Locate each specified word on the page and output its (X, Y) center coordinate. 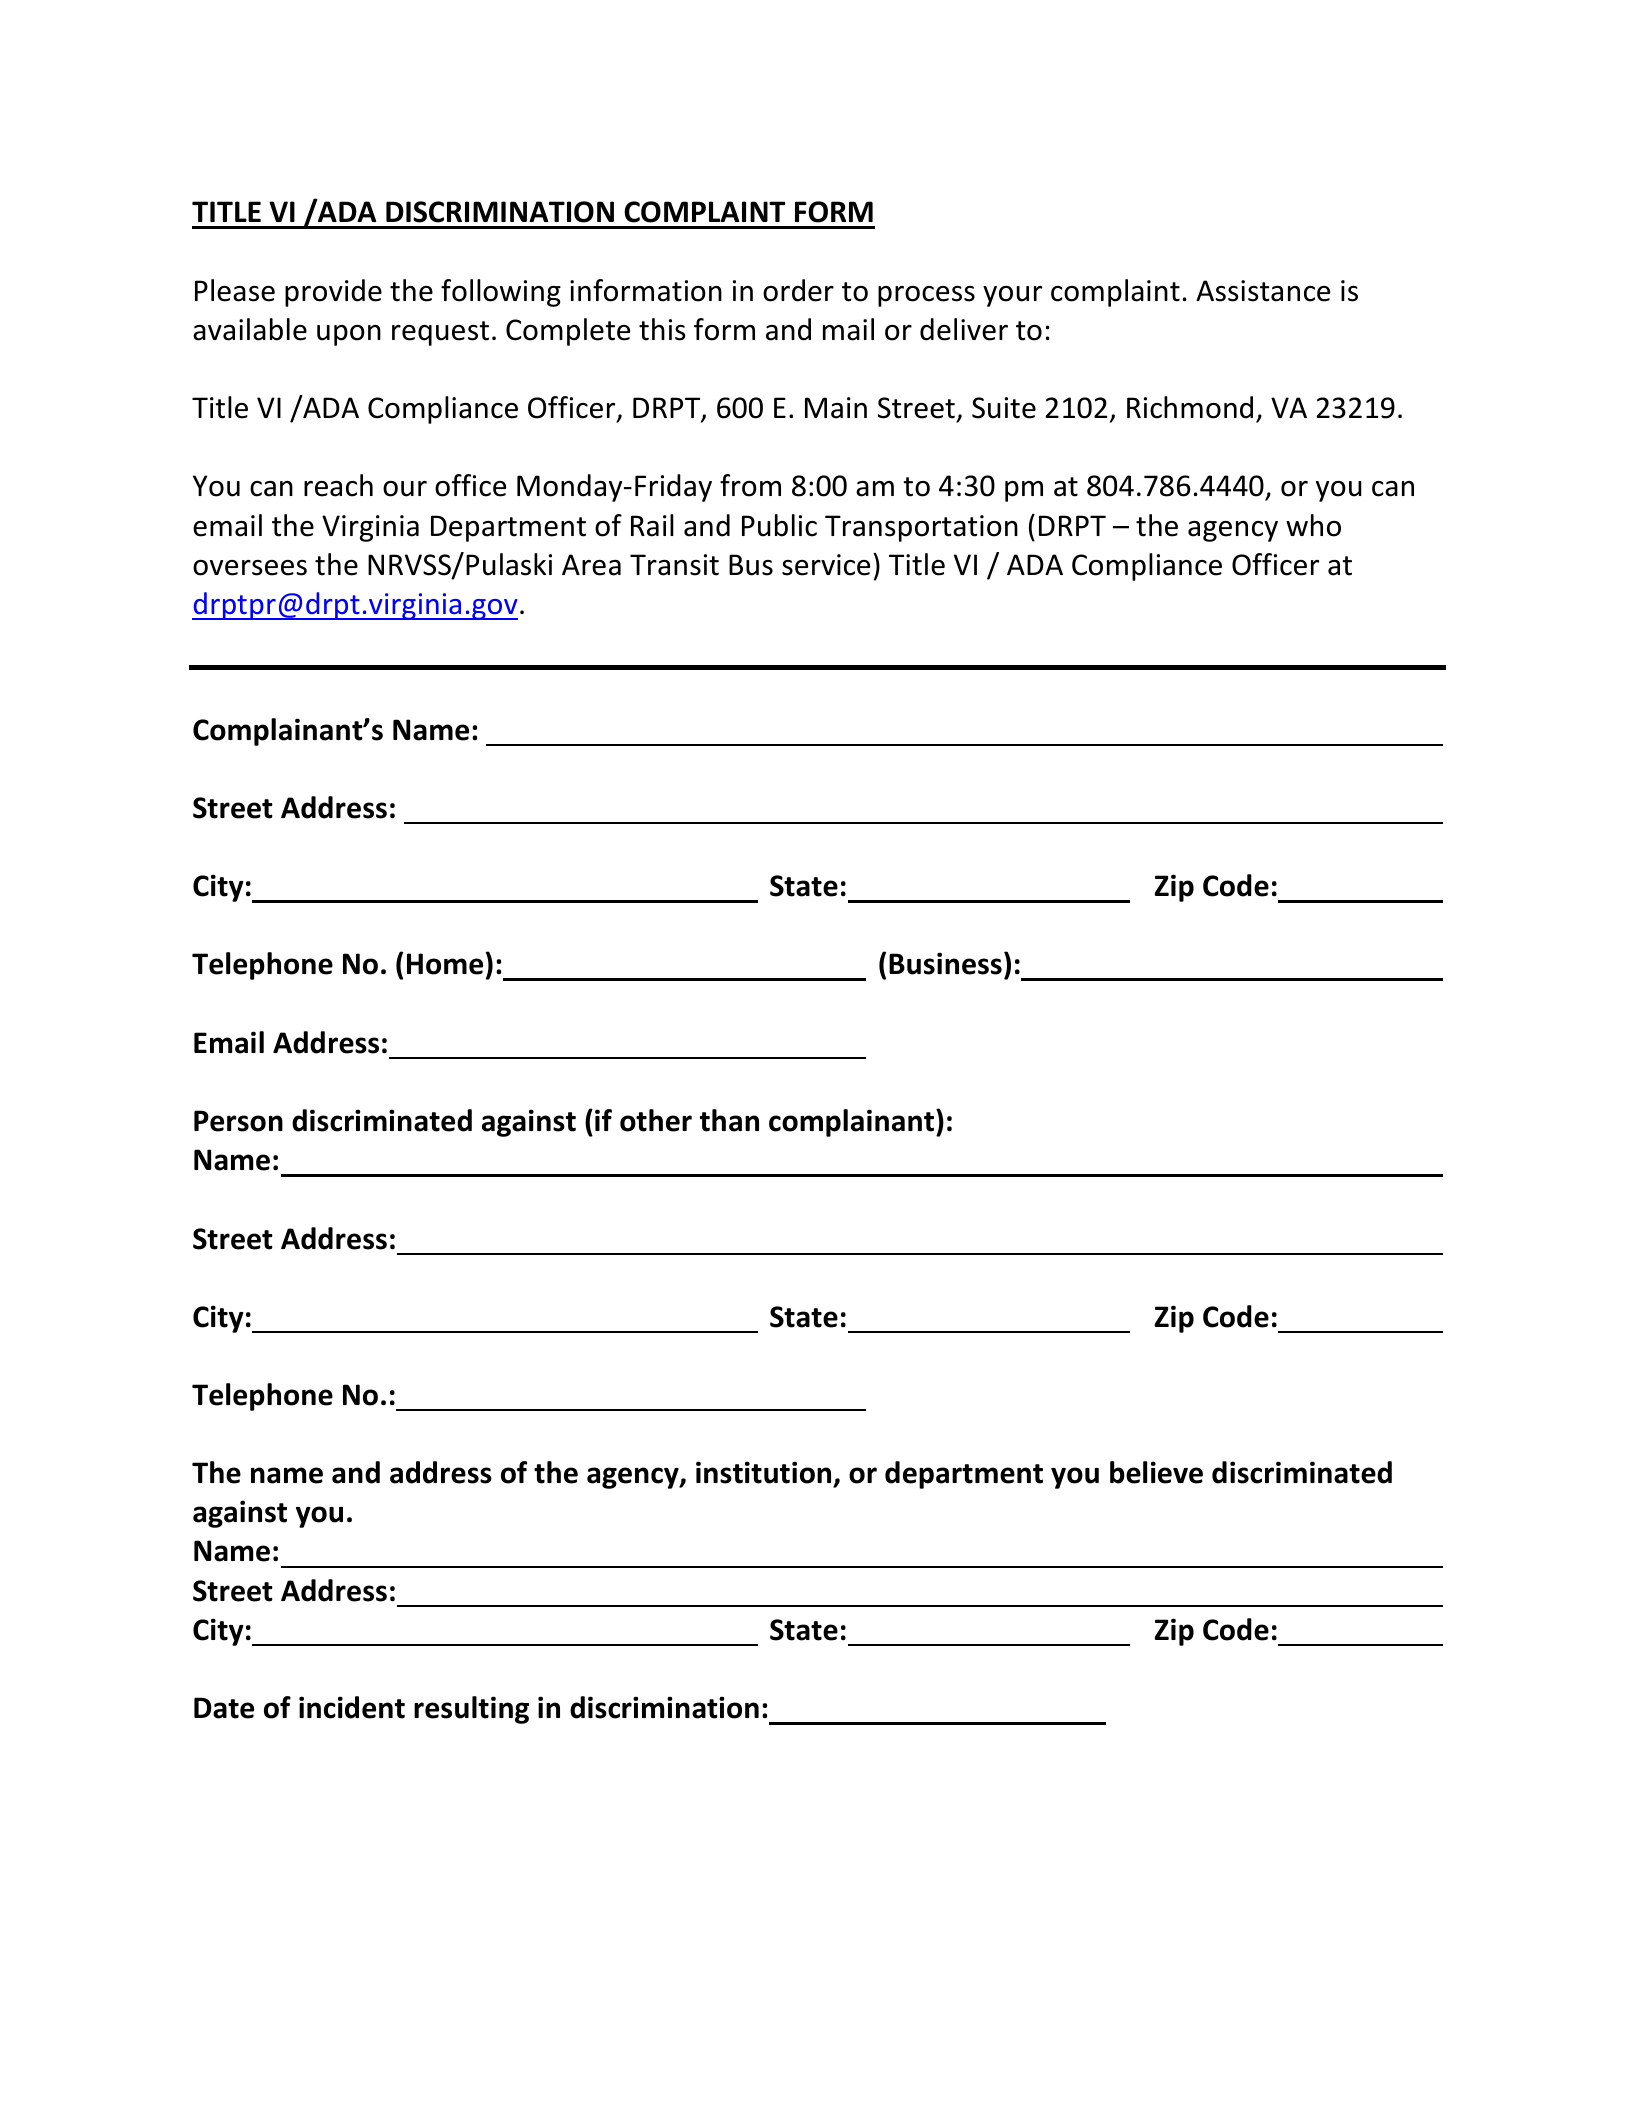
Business (945, 963)
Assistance (1263, 291)
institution (765, 1474)
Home (445, 964)
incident (352, 1707)
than (729, 1120)
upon (349, 335)
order (798, 290)
